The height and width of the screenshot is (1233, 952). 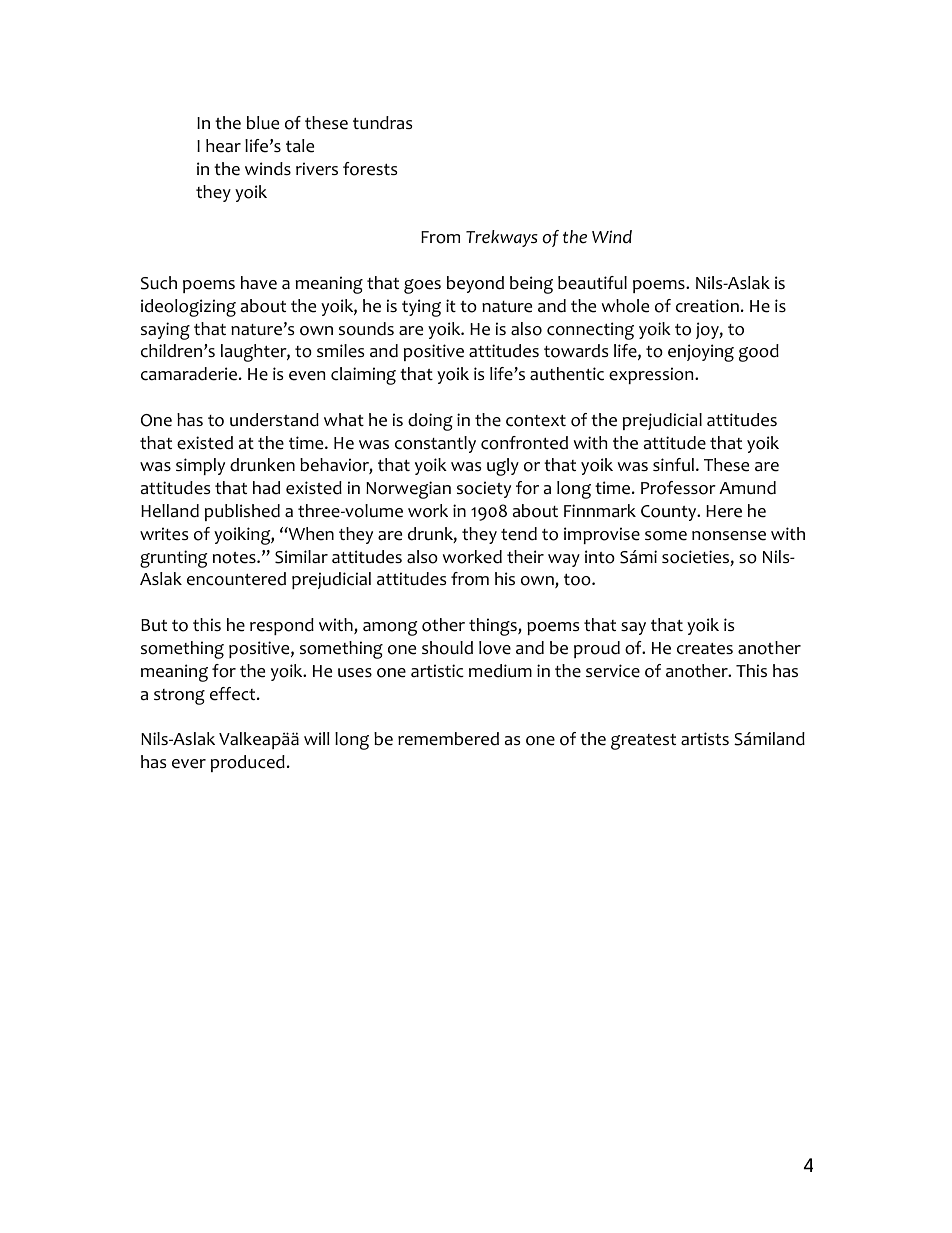 What do you see at coordinates (705, 739) in the screenshot?
I see `artists` at bounding box center [705, 739].
